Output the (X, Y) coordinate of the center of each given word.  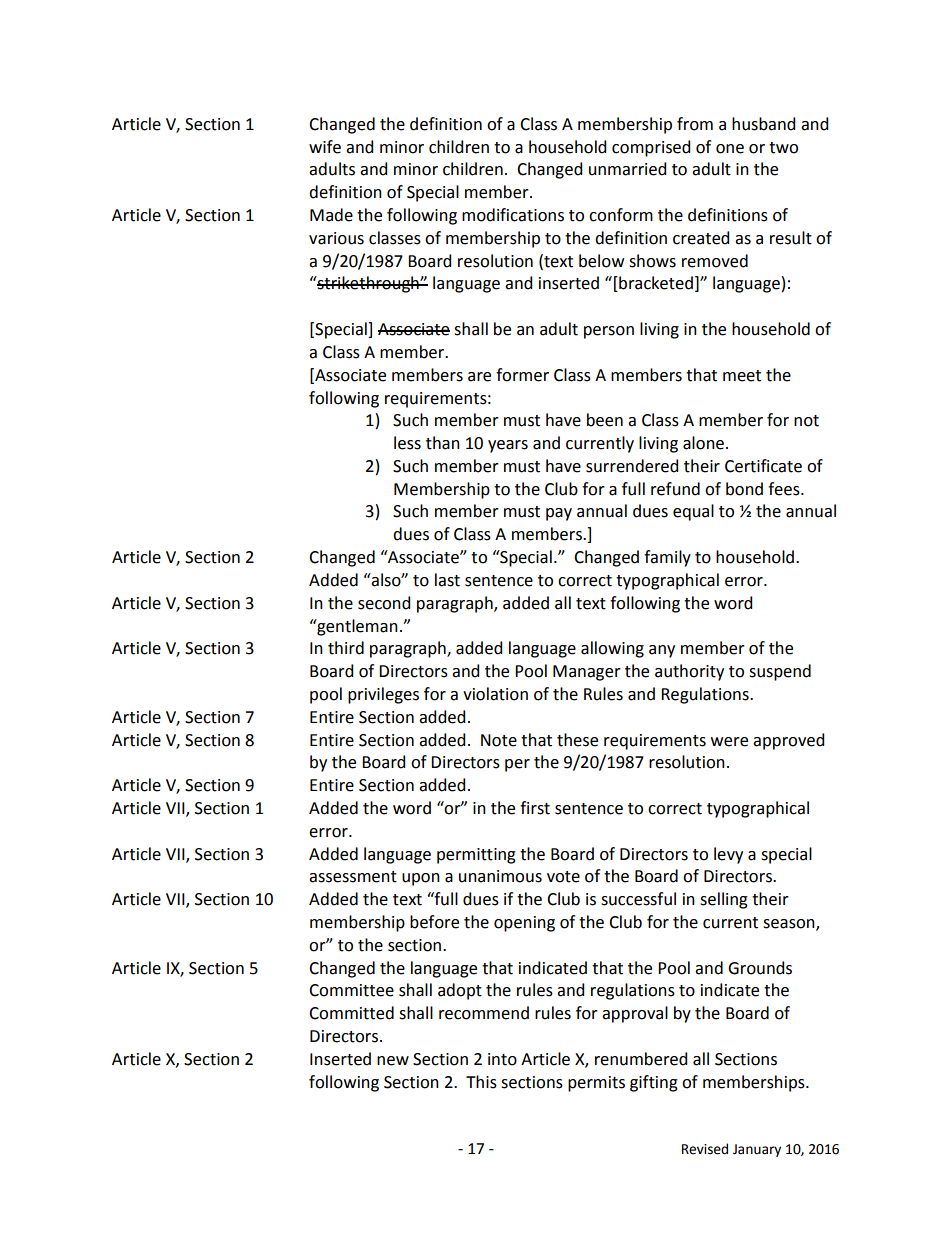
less (407, 443)
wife (325, 147)
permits (596, 1084)
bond (744, 489)
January (757, 1150)
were (729, 742)
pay (559, 514)
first (535, 808)
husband (763, 124)
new (393, 1061)
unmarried (627, 169)
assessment (353, 877)
